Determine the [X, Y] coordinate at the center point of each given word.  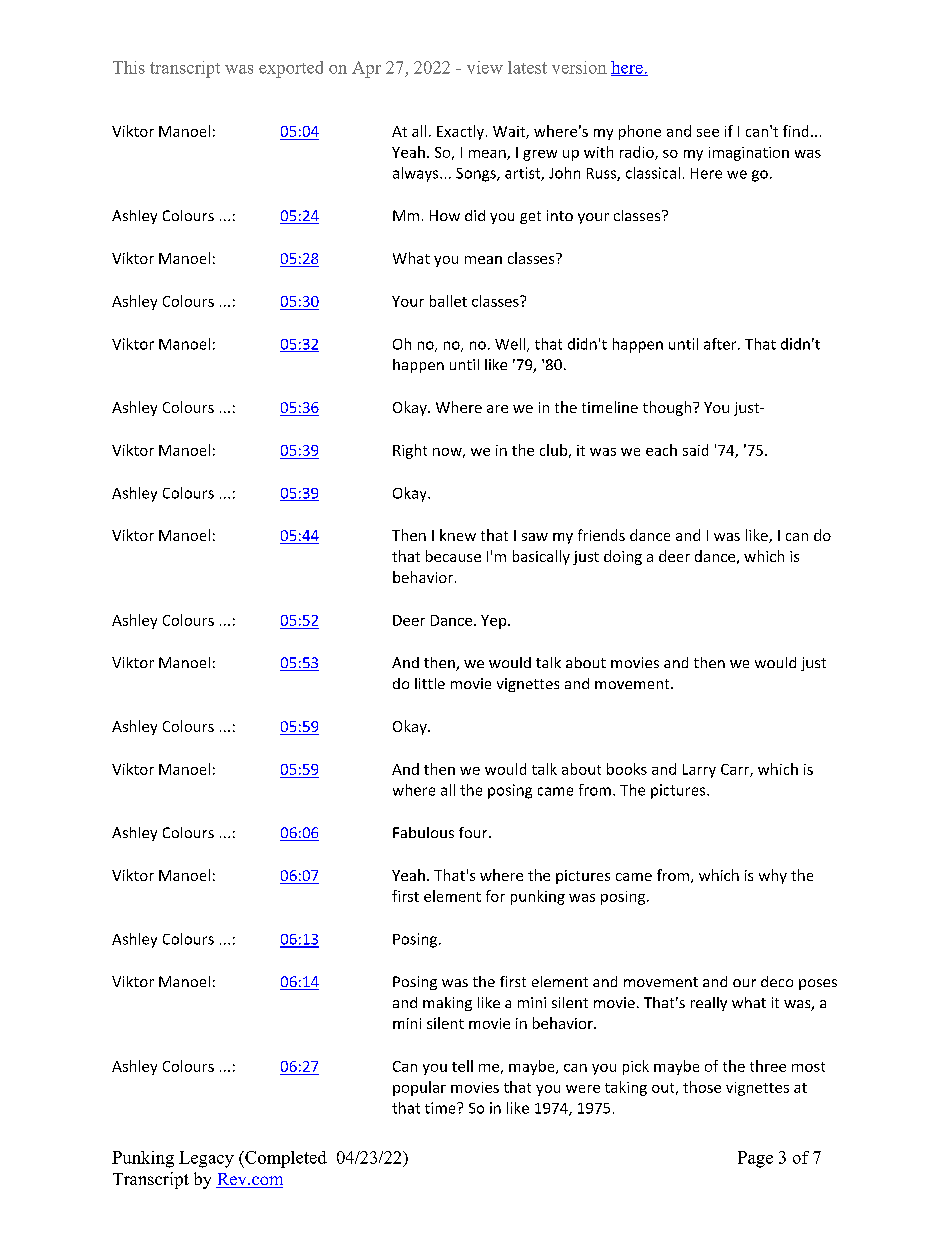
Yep [495, 622]
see [708, 133]
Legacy [206, 1159]
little [430, 683]
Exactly [462, 132]
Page [755, 1159]
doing [623, 557]
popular [419, 1088]
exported [291, 69]
